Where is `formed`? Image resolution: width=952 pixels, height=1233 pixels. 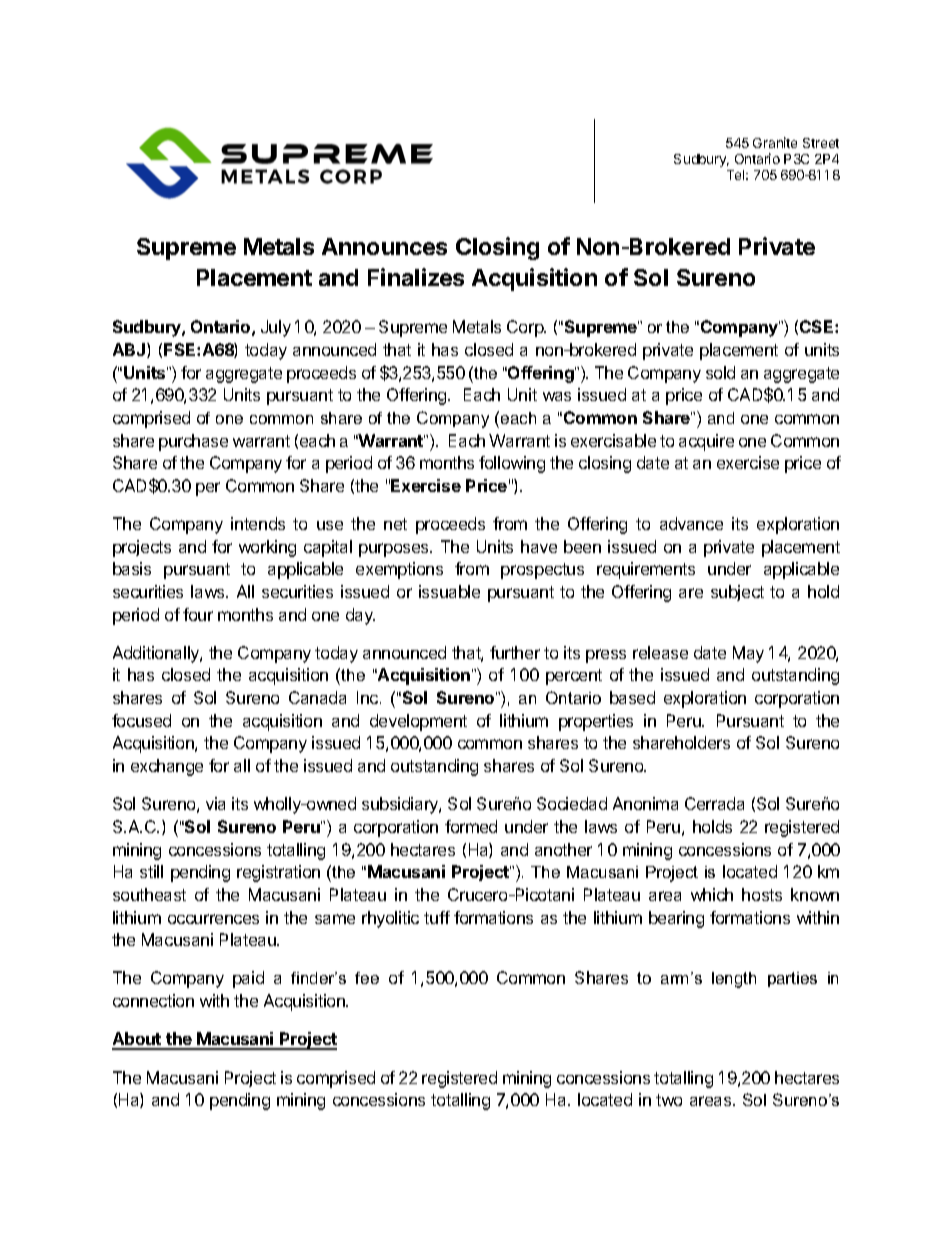
formed is located at coordinates (471, 826).
